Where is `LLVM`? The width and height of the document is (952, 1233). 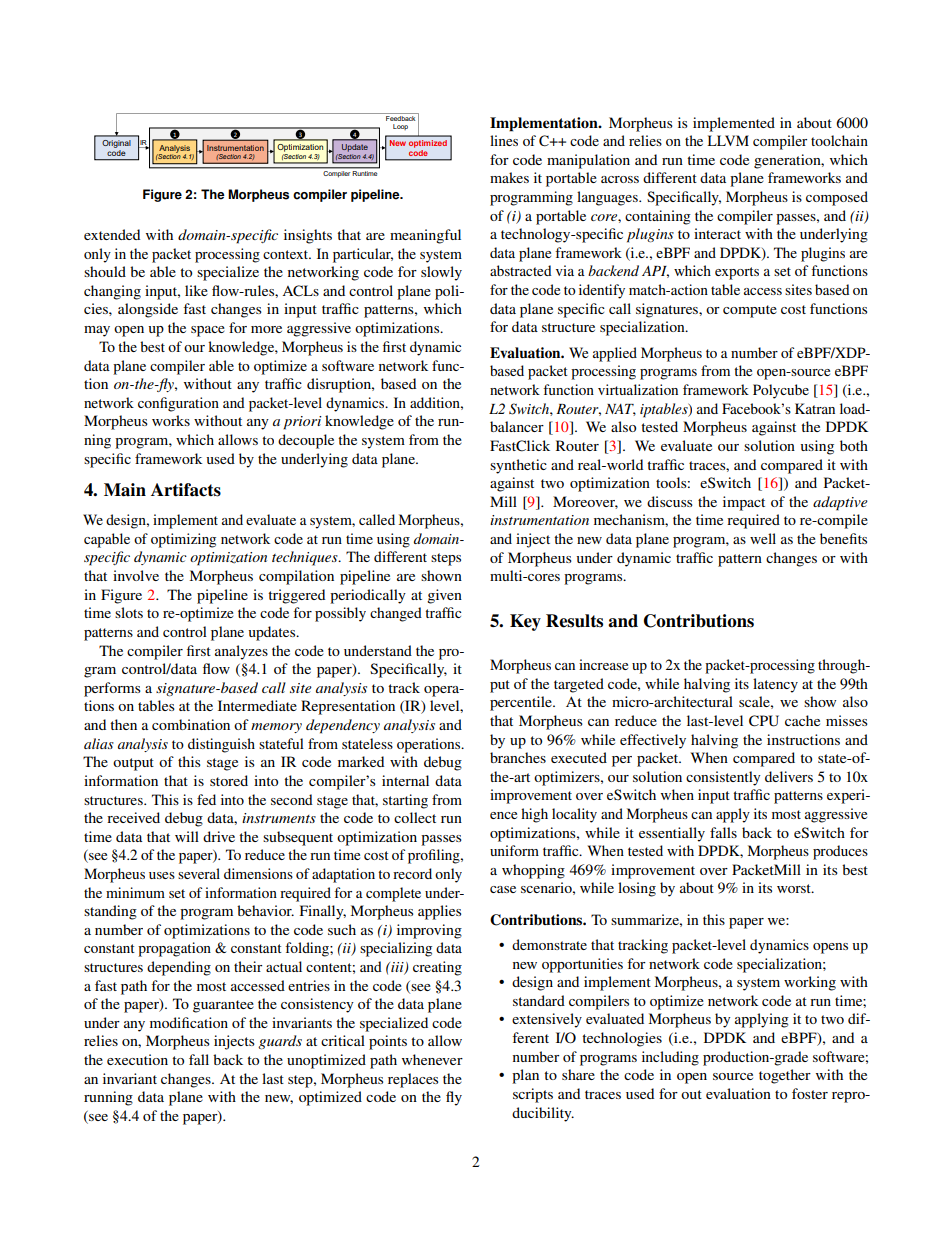 LLVM is located at coordinates (728, 140).
